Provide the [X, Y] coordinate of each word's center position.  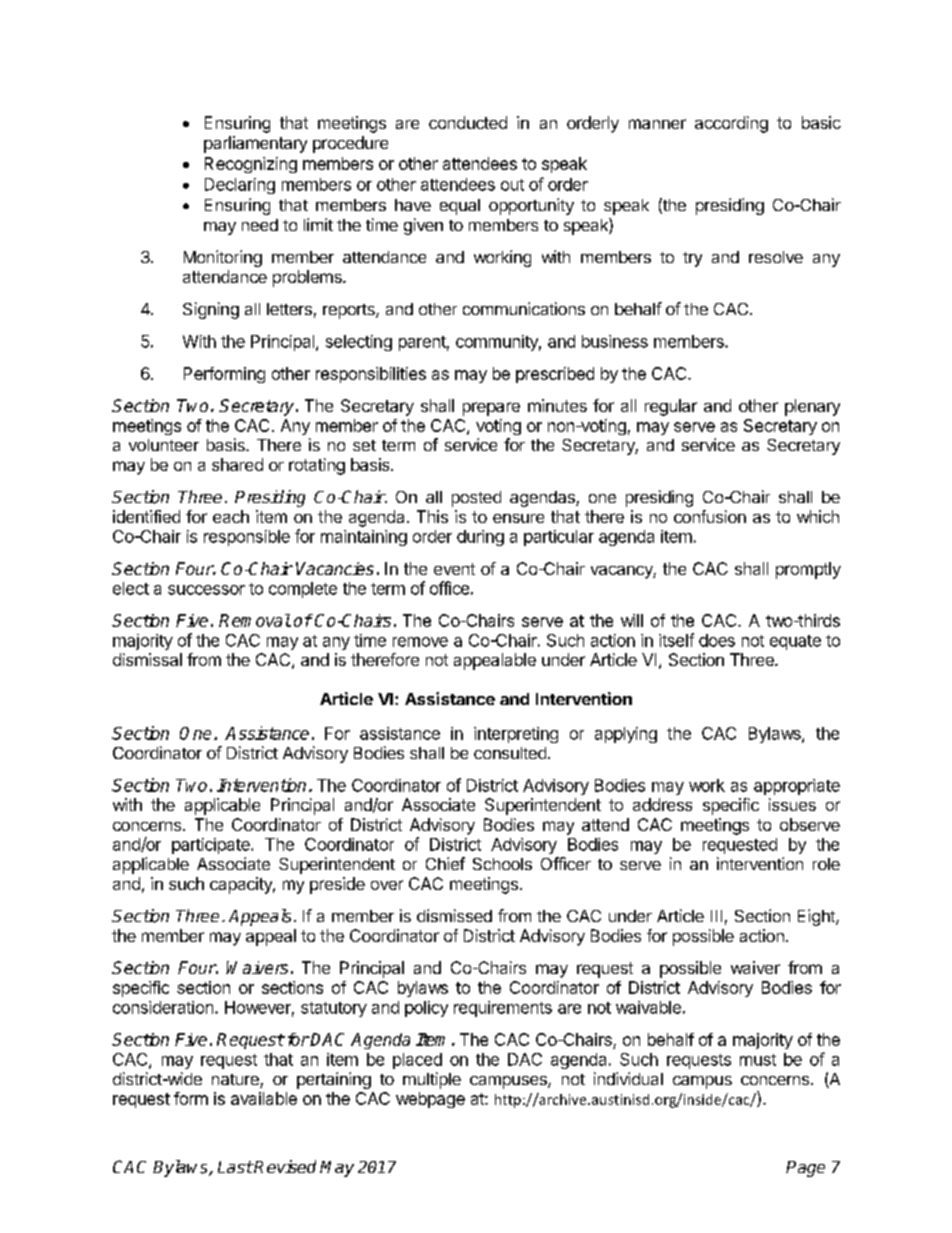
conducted [468, 122]
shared [237, 464]
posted [476, 499]
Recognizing [251, 165]
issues [792, 804]
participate [212, 846]
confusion [710, 516]
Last [235, 1167]
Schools [502, 864]
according [731, 124]
